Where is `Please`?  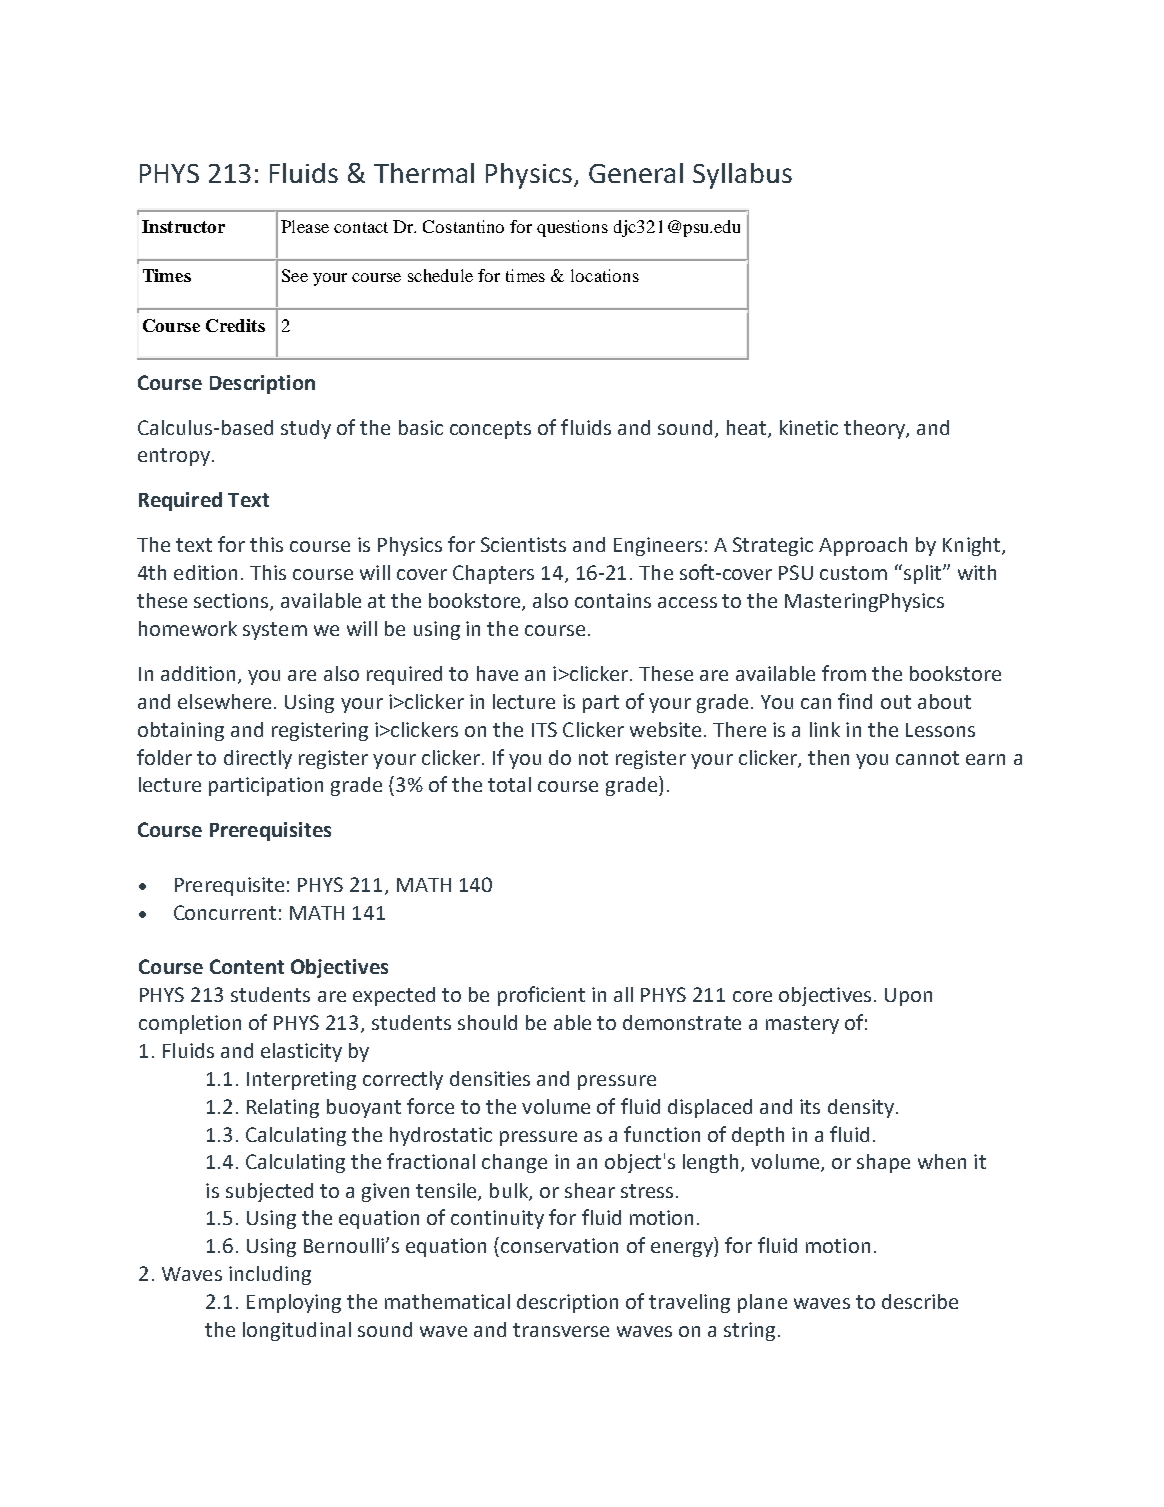
Please is located at coordinates (305, 226).
